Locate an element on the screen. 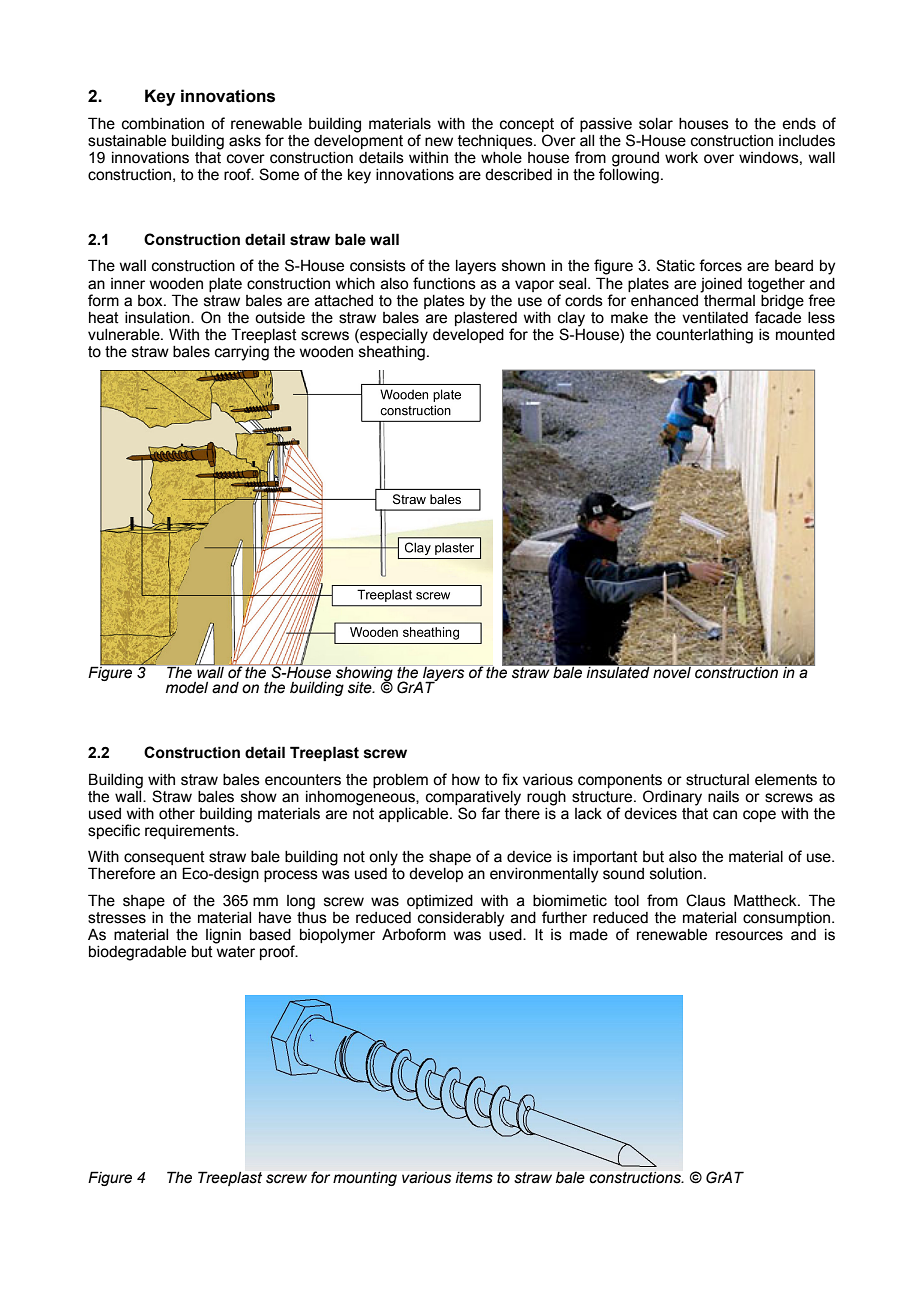 Image resolution: width=924 pixels, height=1308 pixels. structural is located at coordinates (717, 780).
